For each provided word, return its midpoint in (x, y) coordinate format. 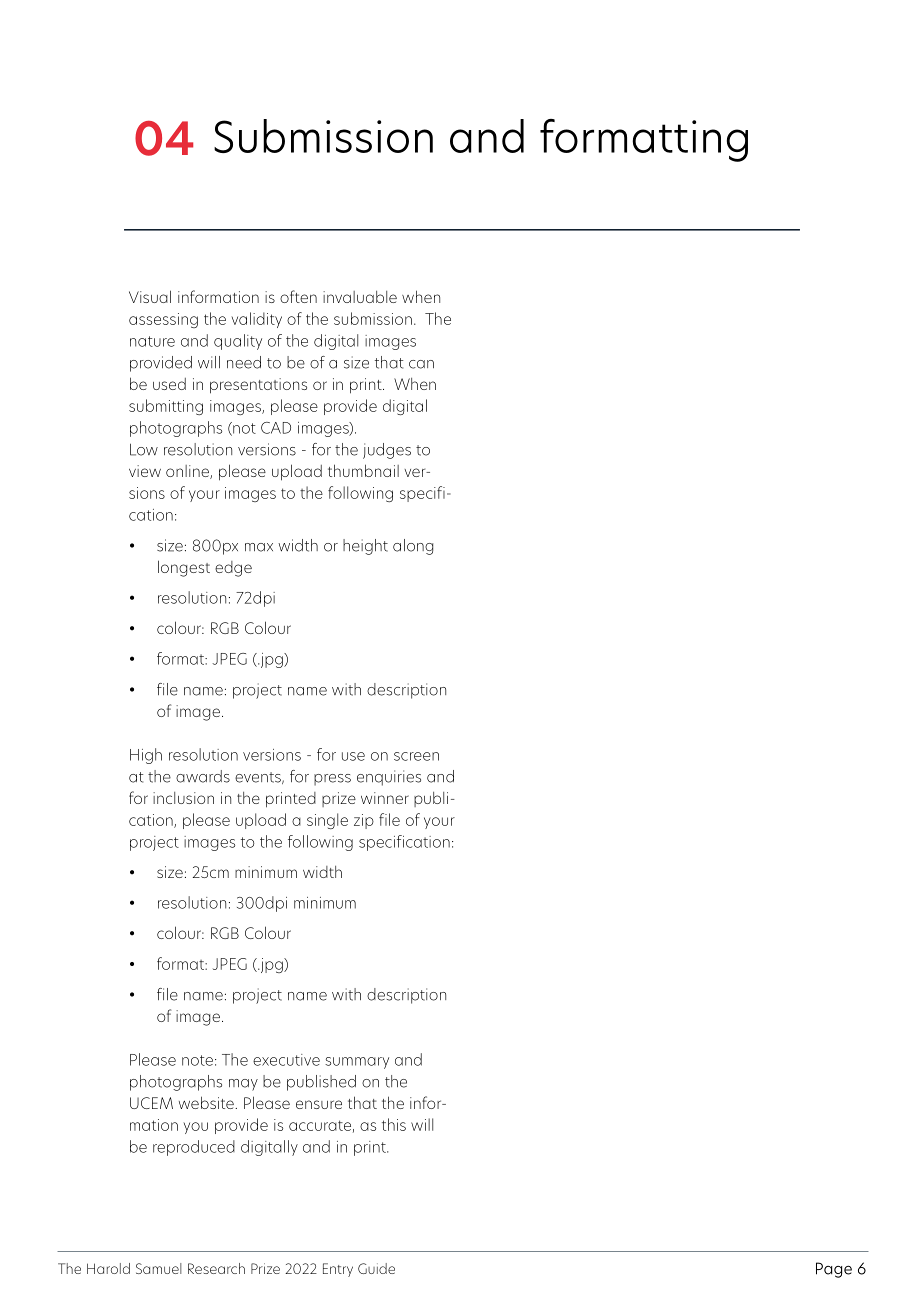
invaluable (360, 297)
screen (416, 756)
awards (203, 776)
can (421, 364)
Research (216, 1268)
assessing (163, 320)
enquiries (389, 778)
